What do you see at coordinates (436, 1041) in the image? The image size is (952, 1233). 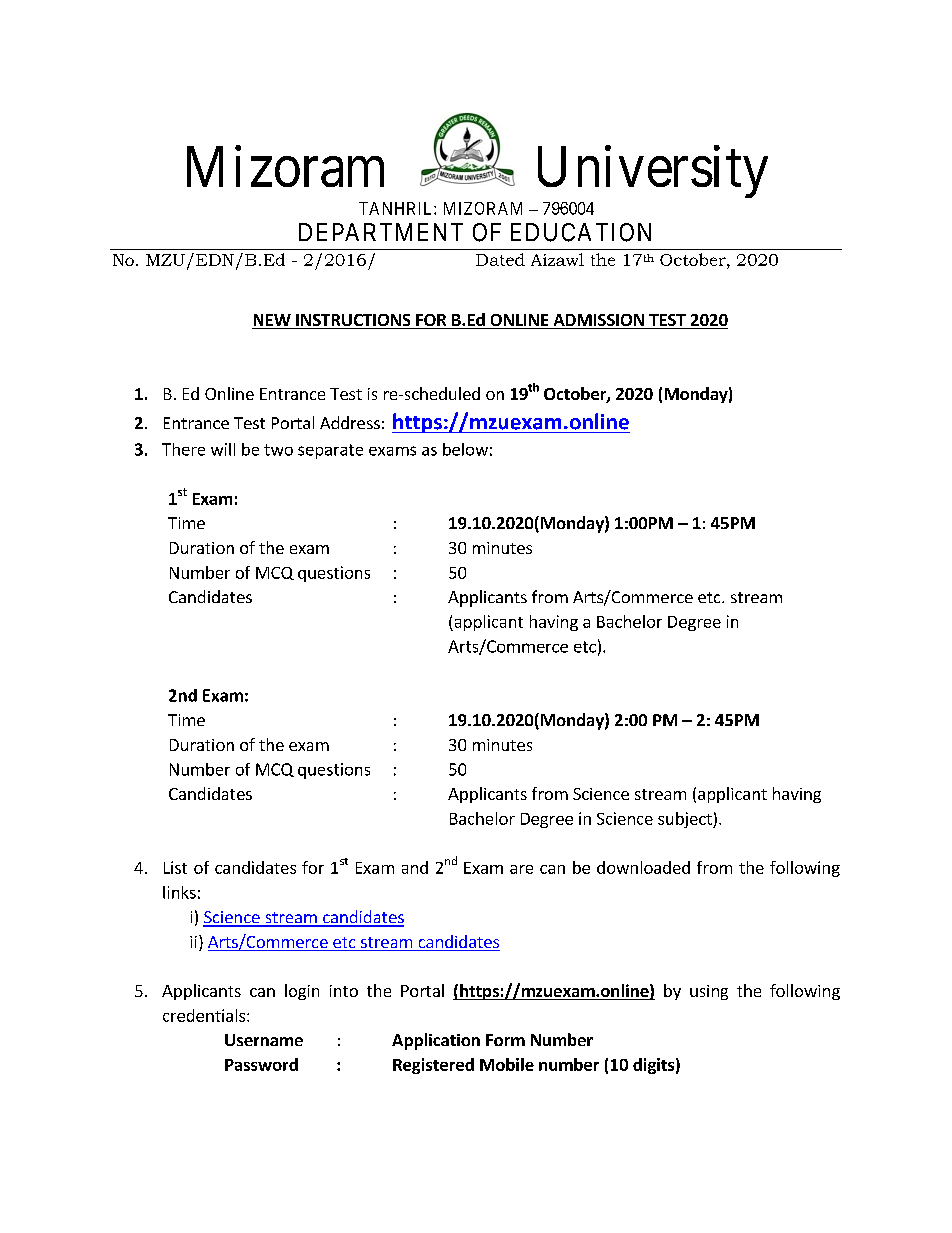 I see `Application` at bounding box center [436, 1041].
